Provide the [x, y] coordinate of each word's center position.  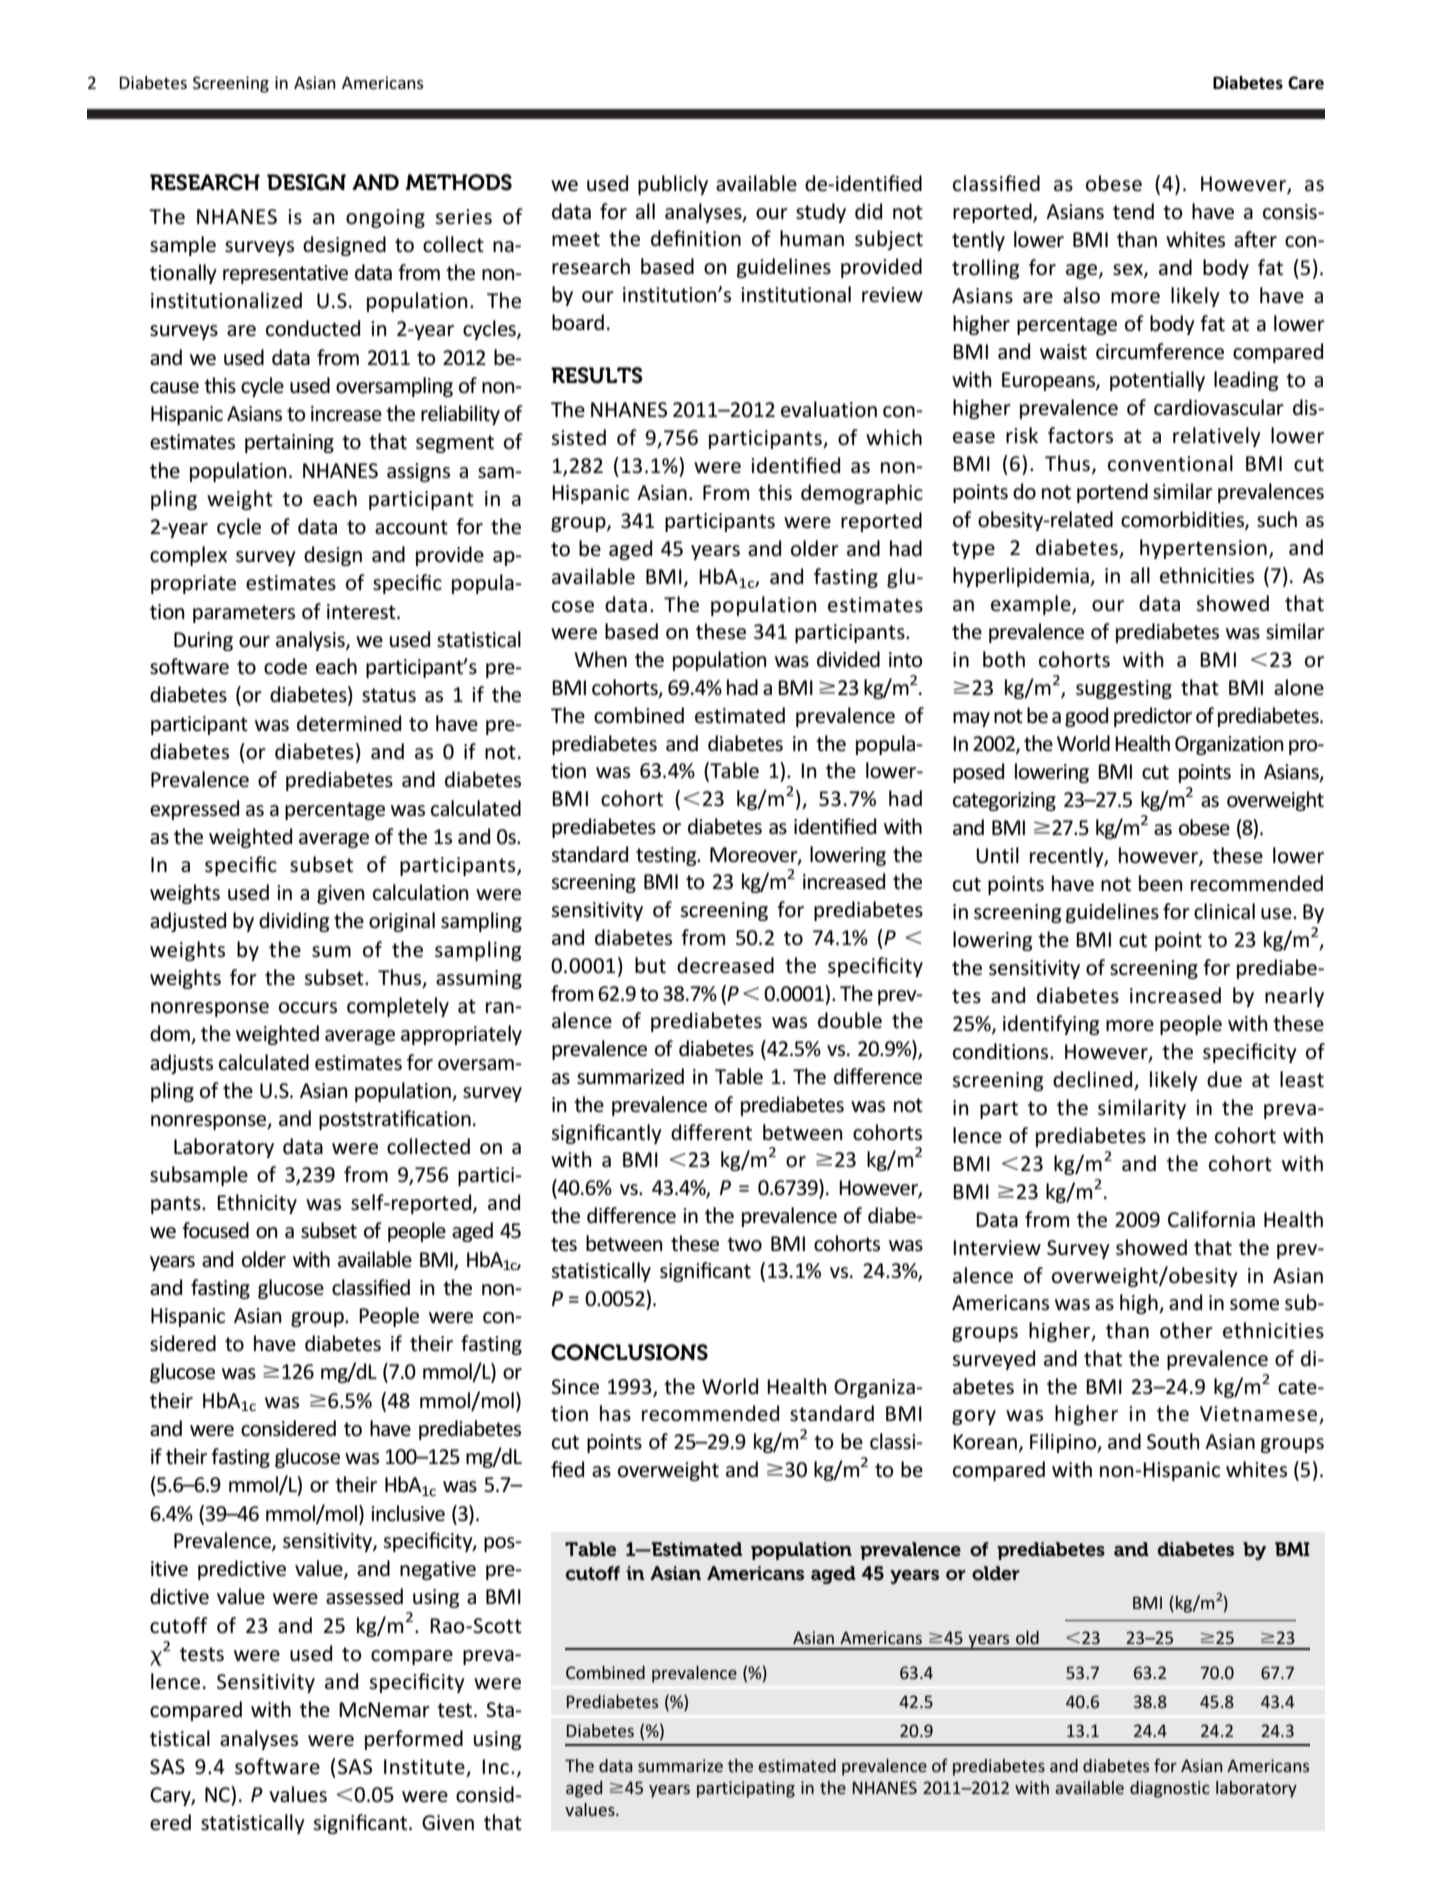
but [650, 965]
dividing [294, 922]
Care [1306, 83]
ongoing [385, 218]
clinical [1224, 911]
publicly [673, 185]
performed [414, 1740]
